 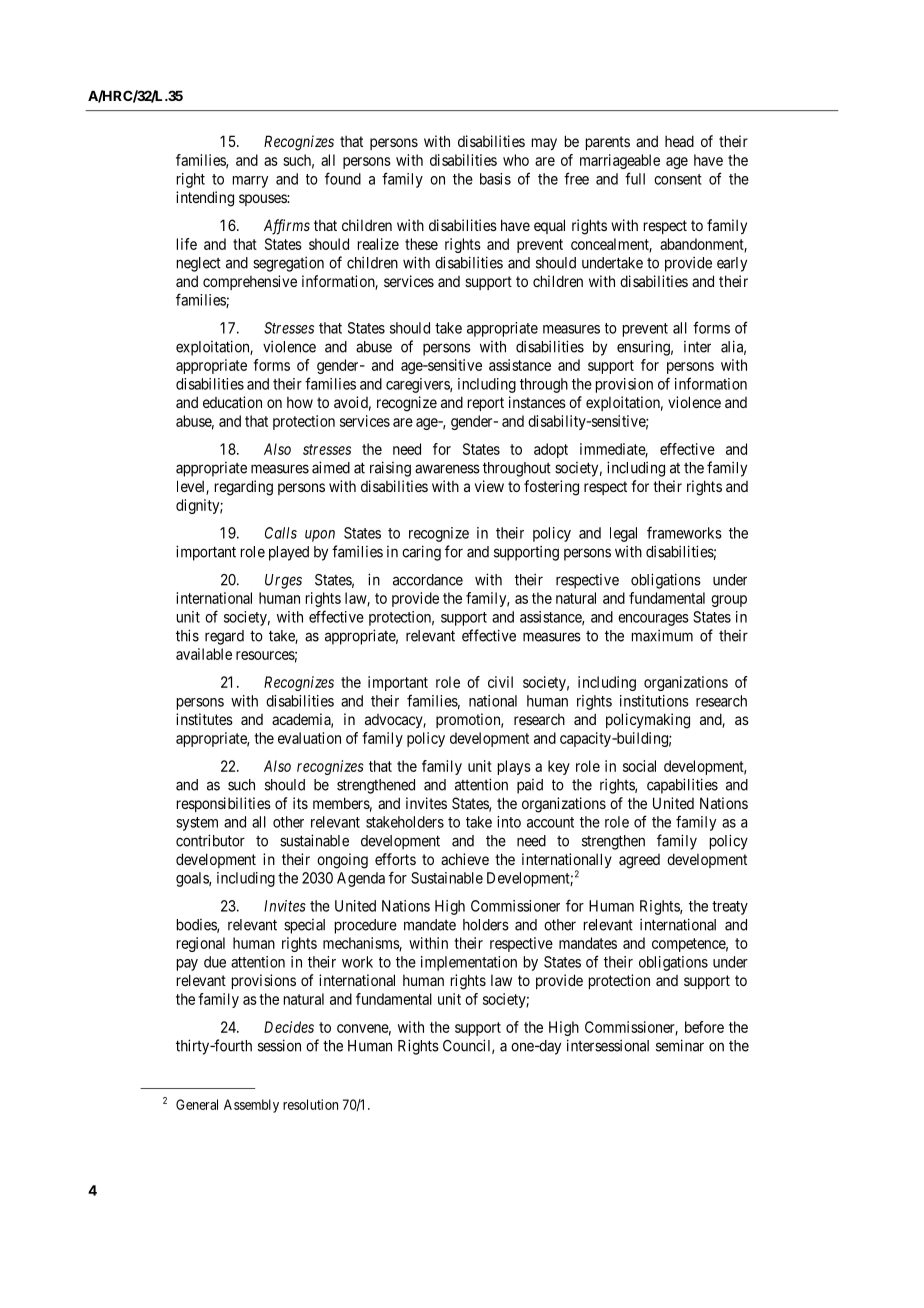 I want to click on seminar, so click(x=680, y=1045).
